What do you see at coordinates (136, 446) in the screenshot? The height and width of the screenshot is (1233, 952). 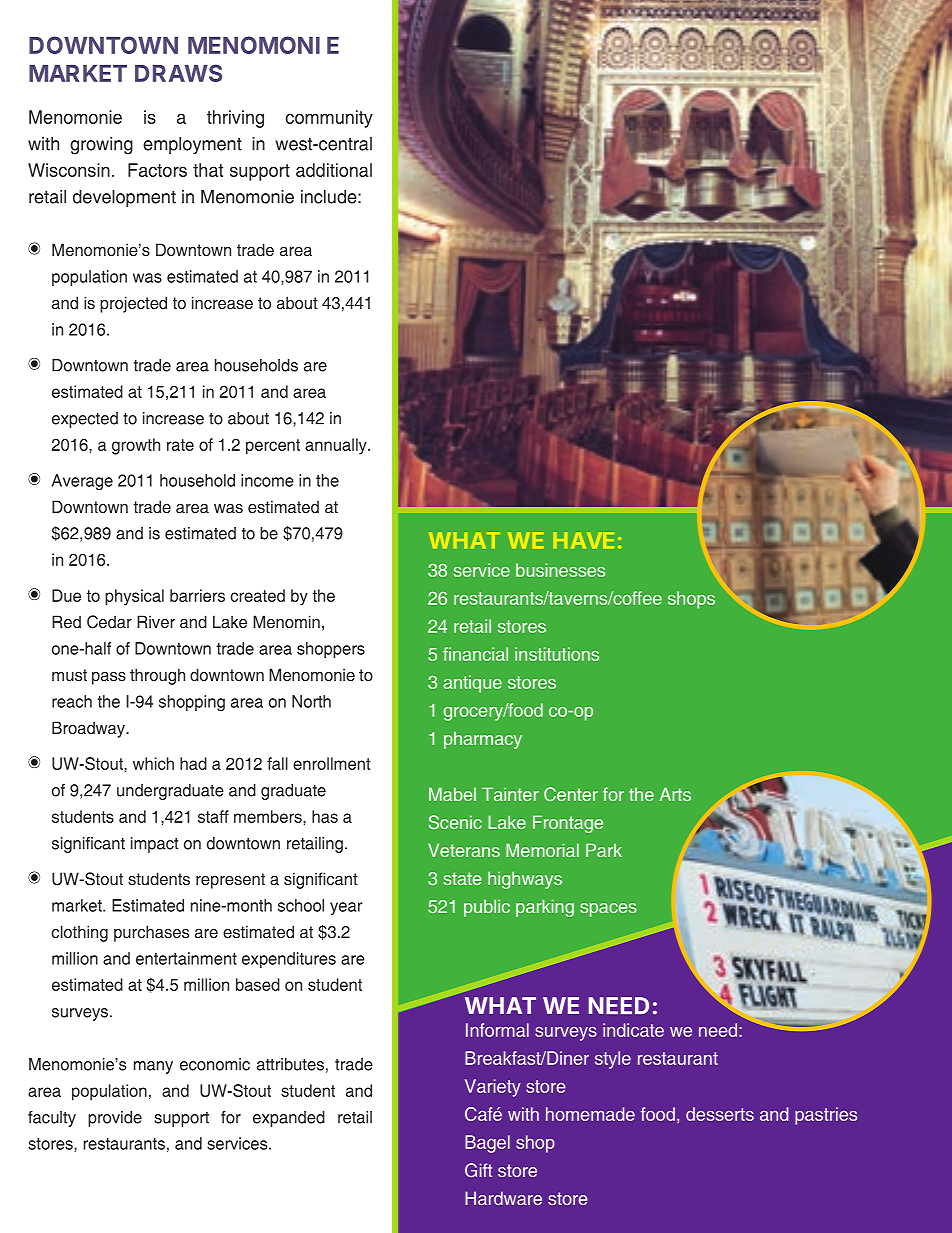 I see `growth` at bounding box center [136, 446].
